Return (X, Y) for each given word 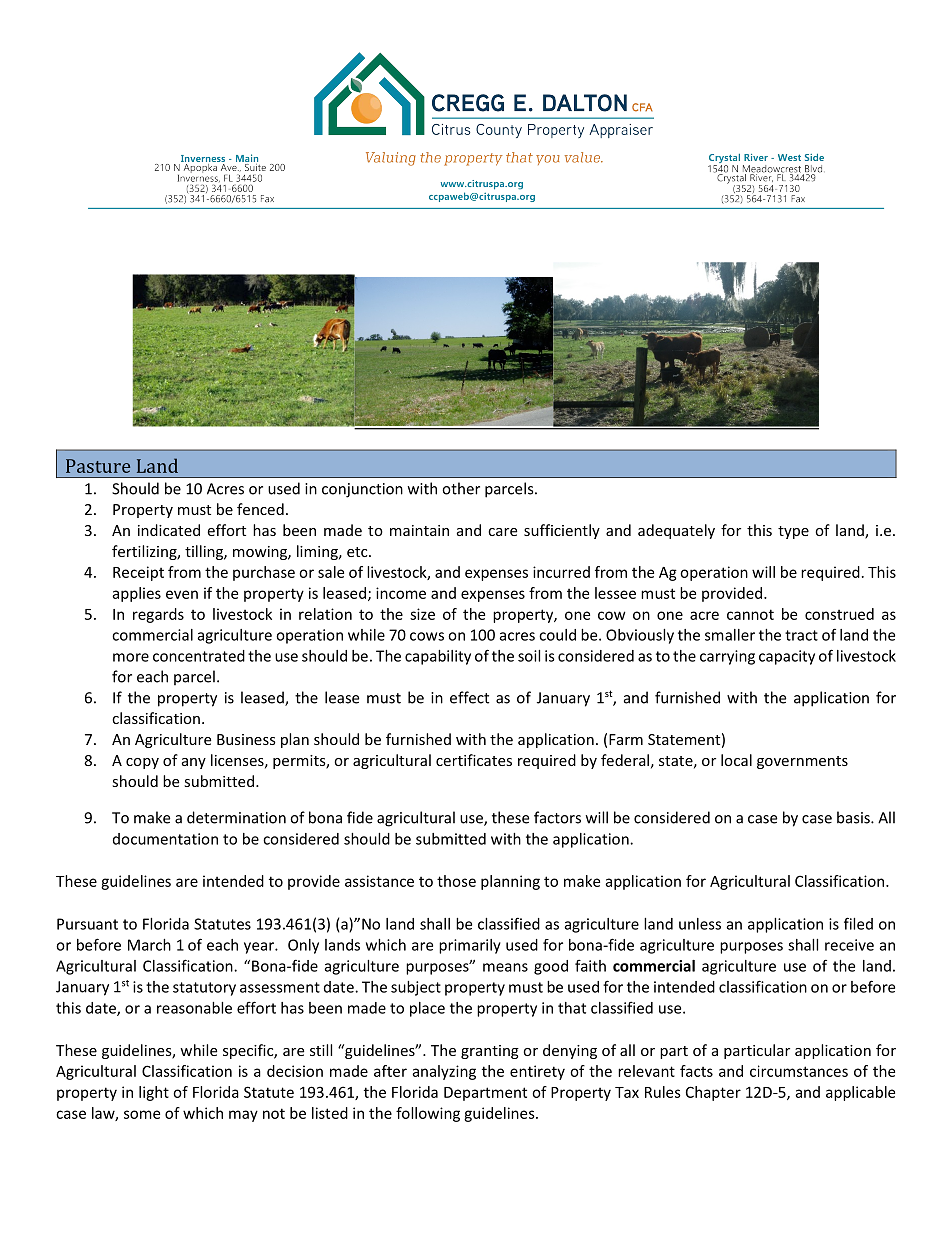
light (154, 1093)
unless (700, 924)
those (456, 881)
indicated (169, 530)
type (793, 532)
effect (469, 697)
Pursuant (87, 924)
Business (246, 739)
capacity (787, 657)
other (461, 488)
